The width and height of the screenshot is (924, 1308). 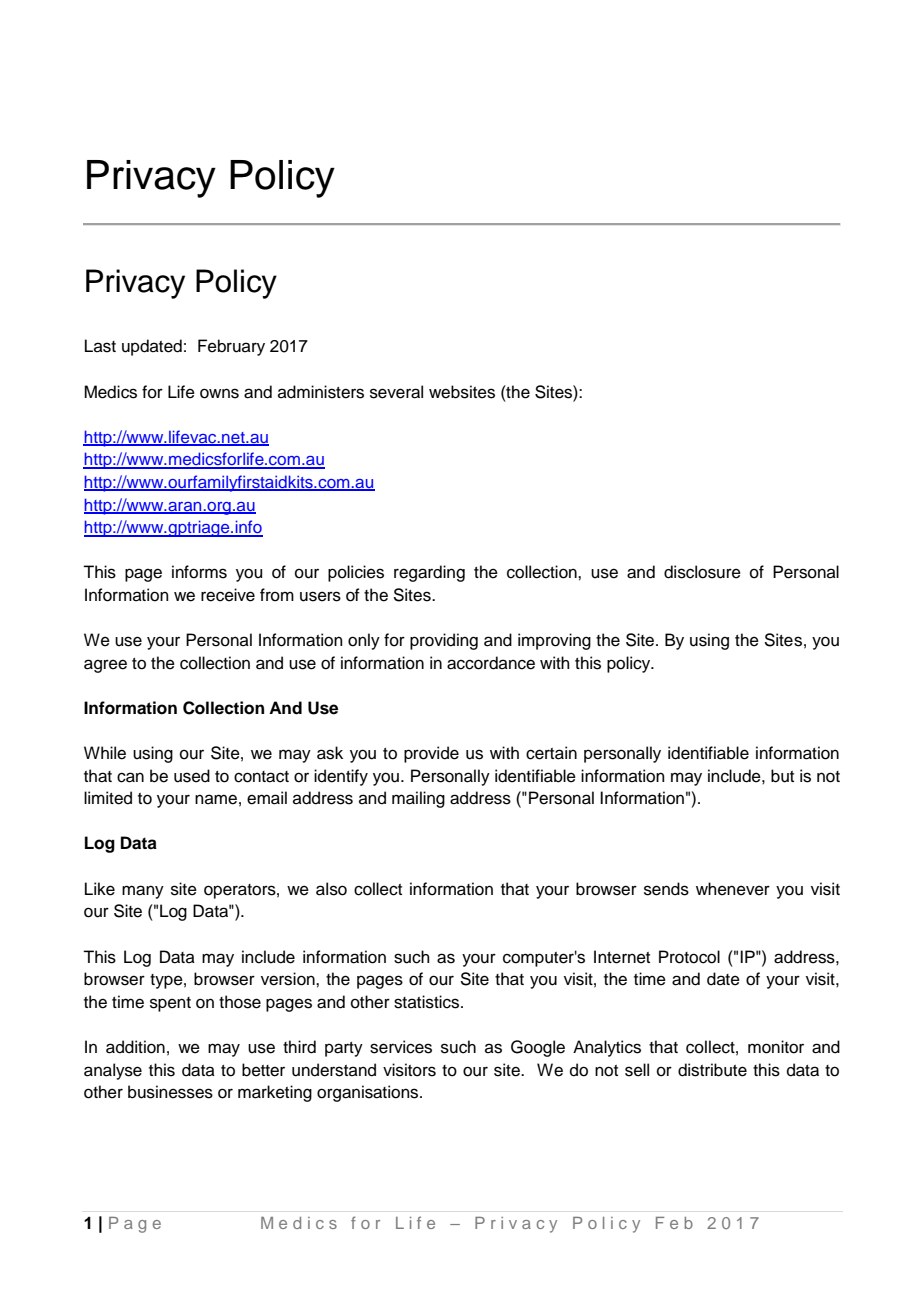 What do you see at coordinates (666, 889) in the screenshot?
I see `sends` at bounding box center [666, 889].
